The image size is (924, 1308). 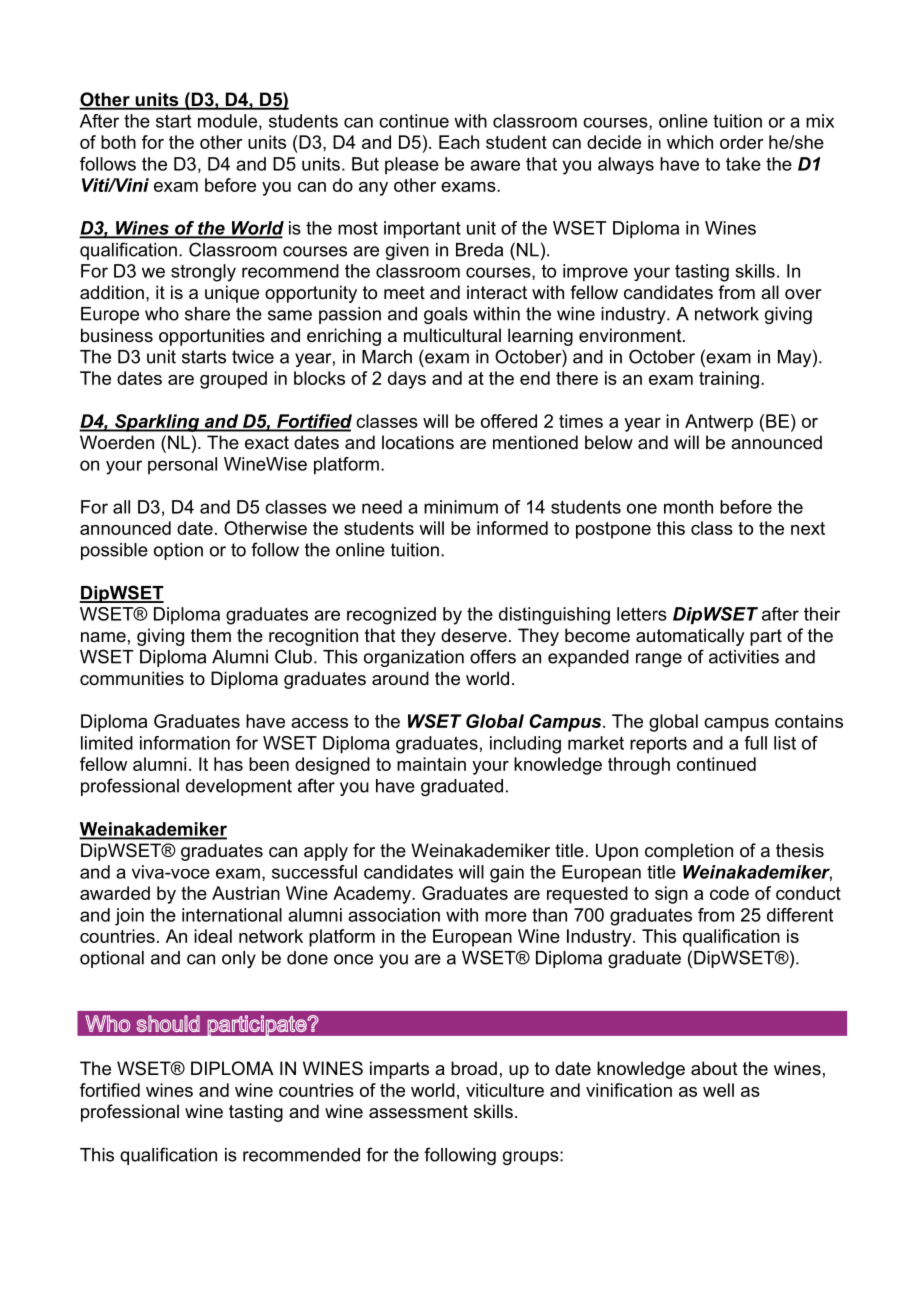 What do you see at coordinates (690, 637) in the document?
I see `automatically` at bounding box center [690, 637].
